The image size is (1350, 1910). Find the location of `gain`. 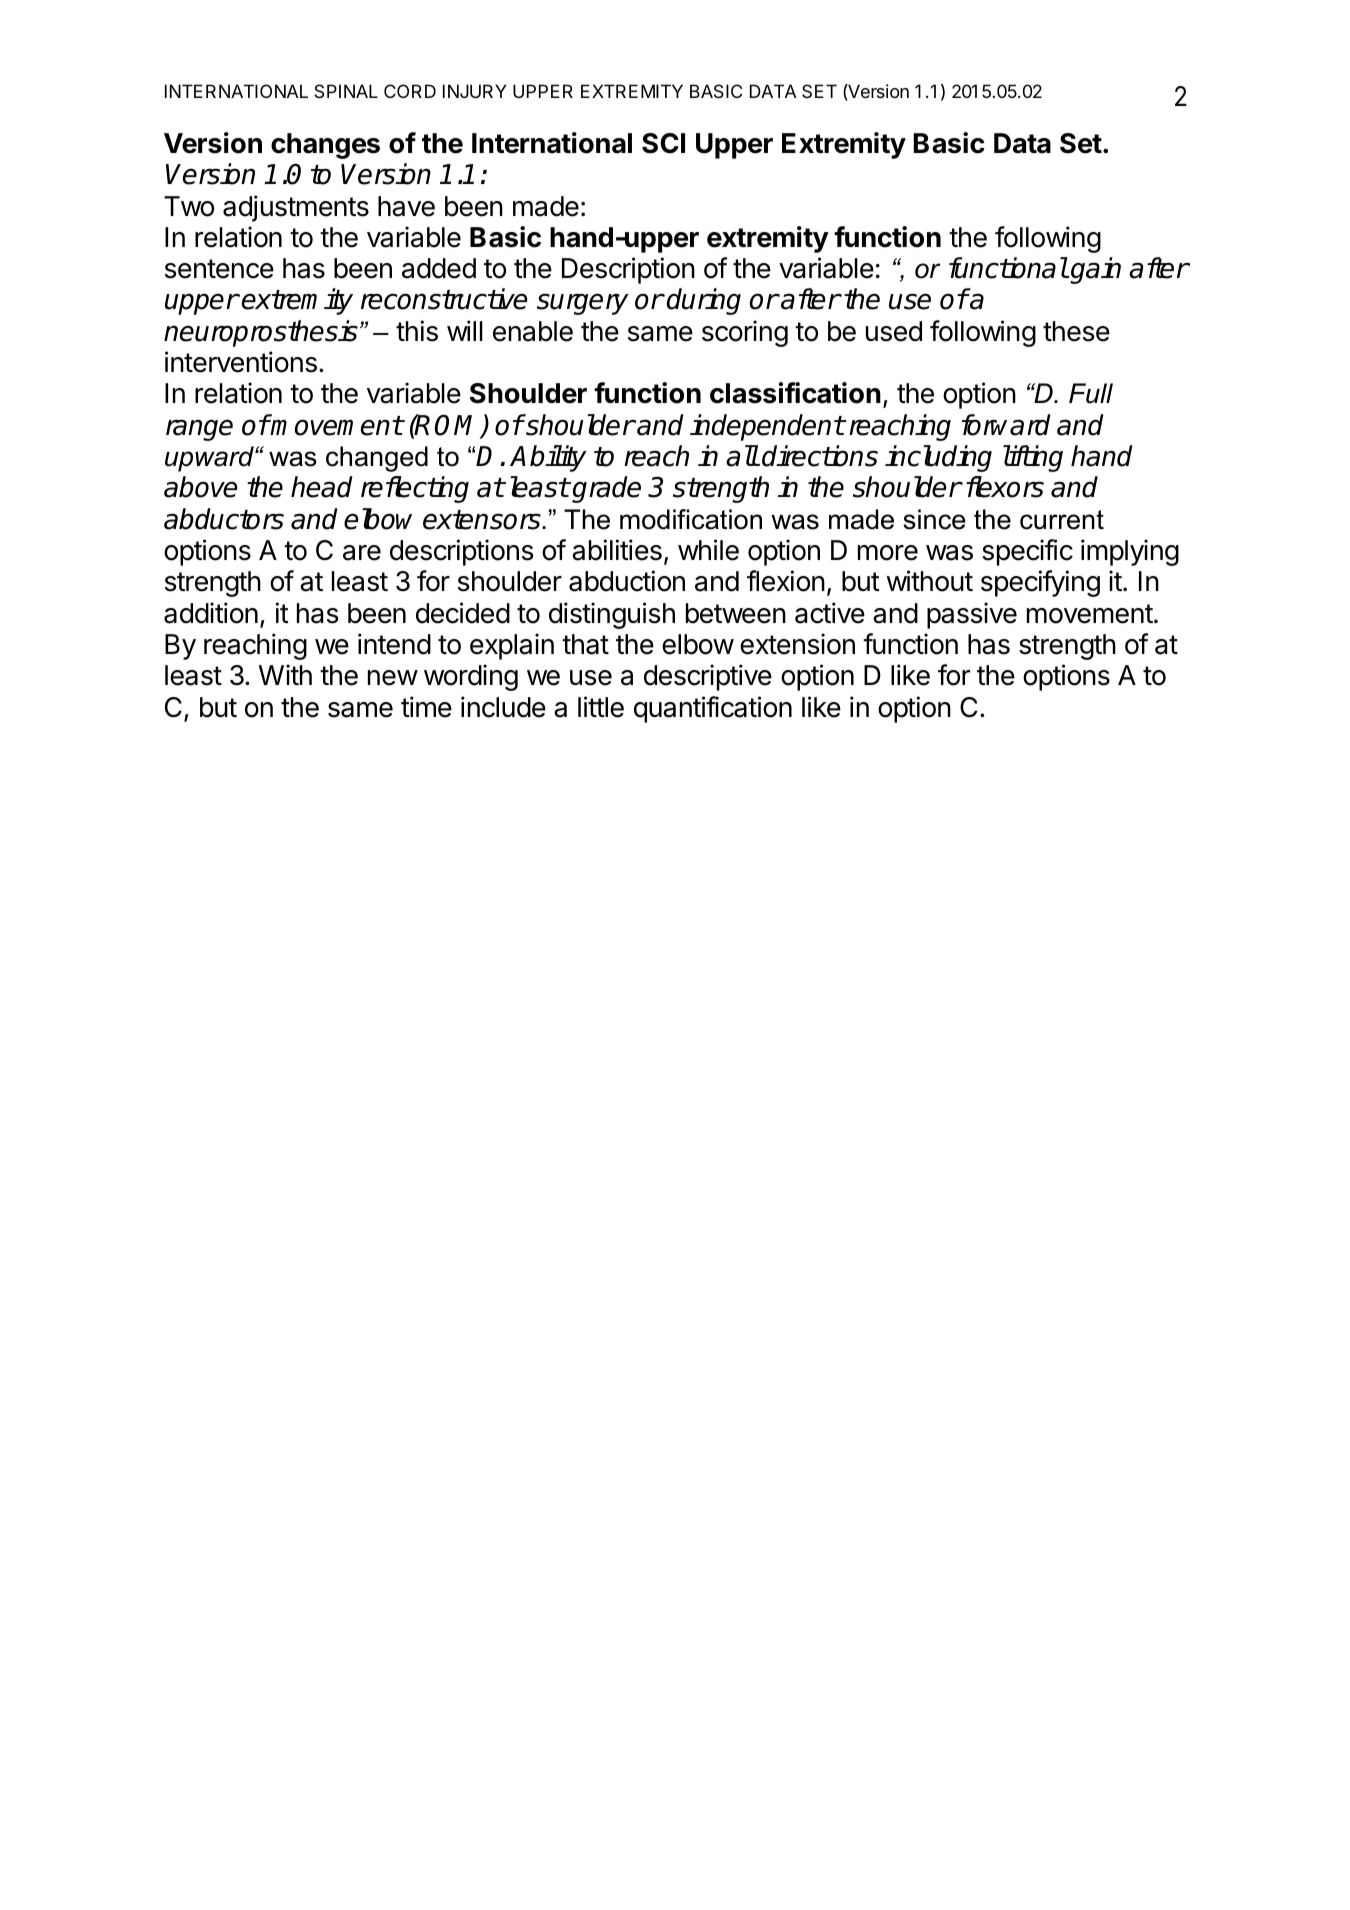

gain is located at coordinates (1095, 270).
